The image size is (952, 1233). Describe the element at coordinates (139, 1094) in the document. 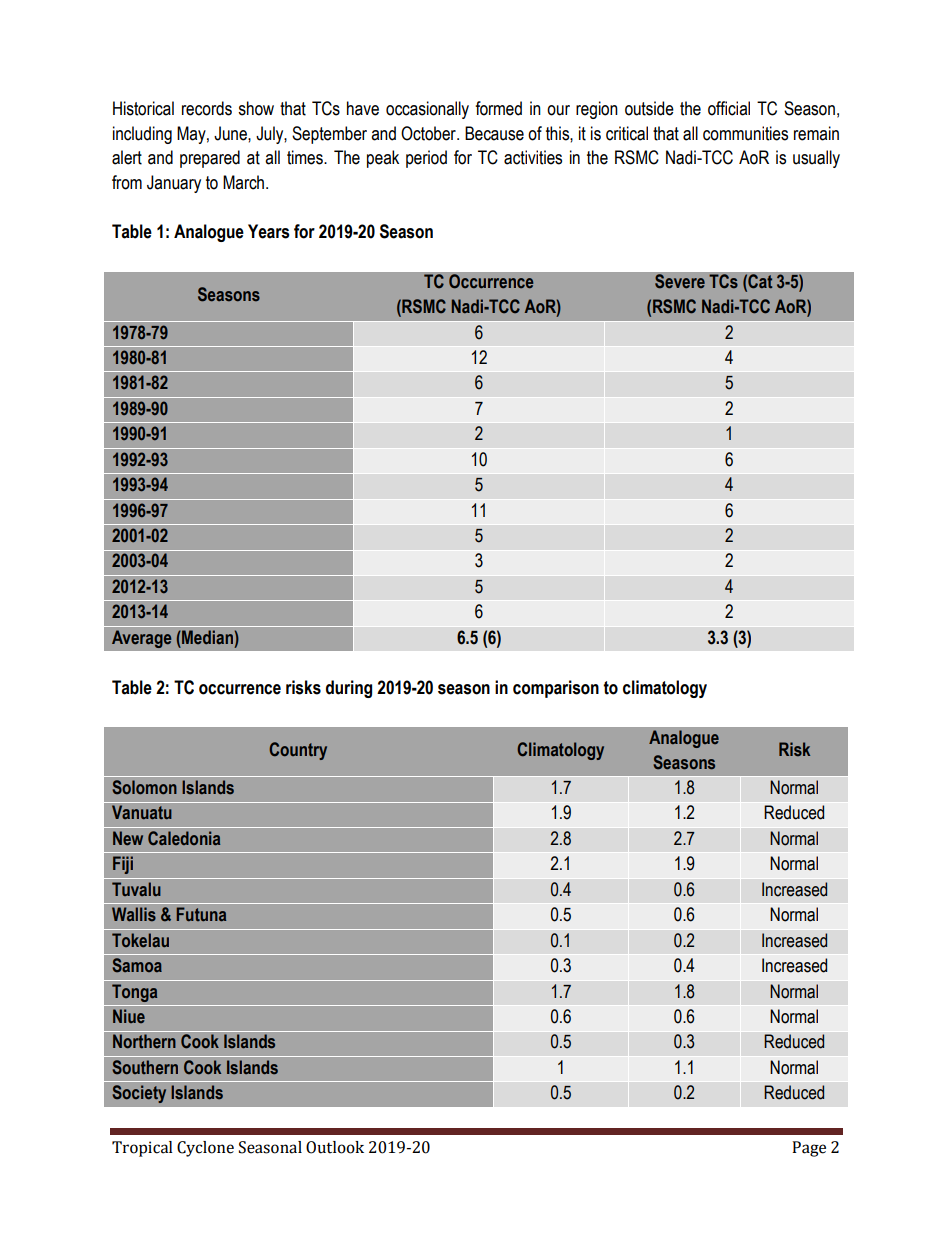

I see `Society` at that location.
